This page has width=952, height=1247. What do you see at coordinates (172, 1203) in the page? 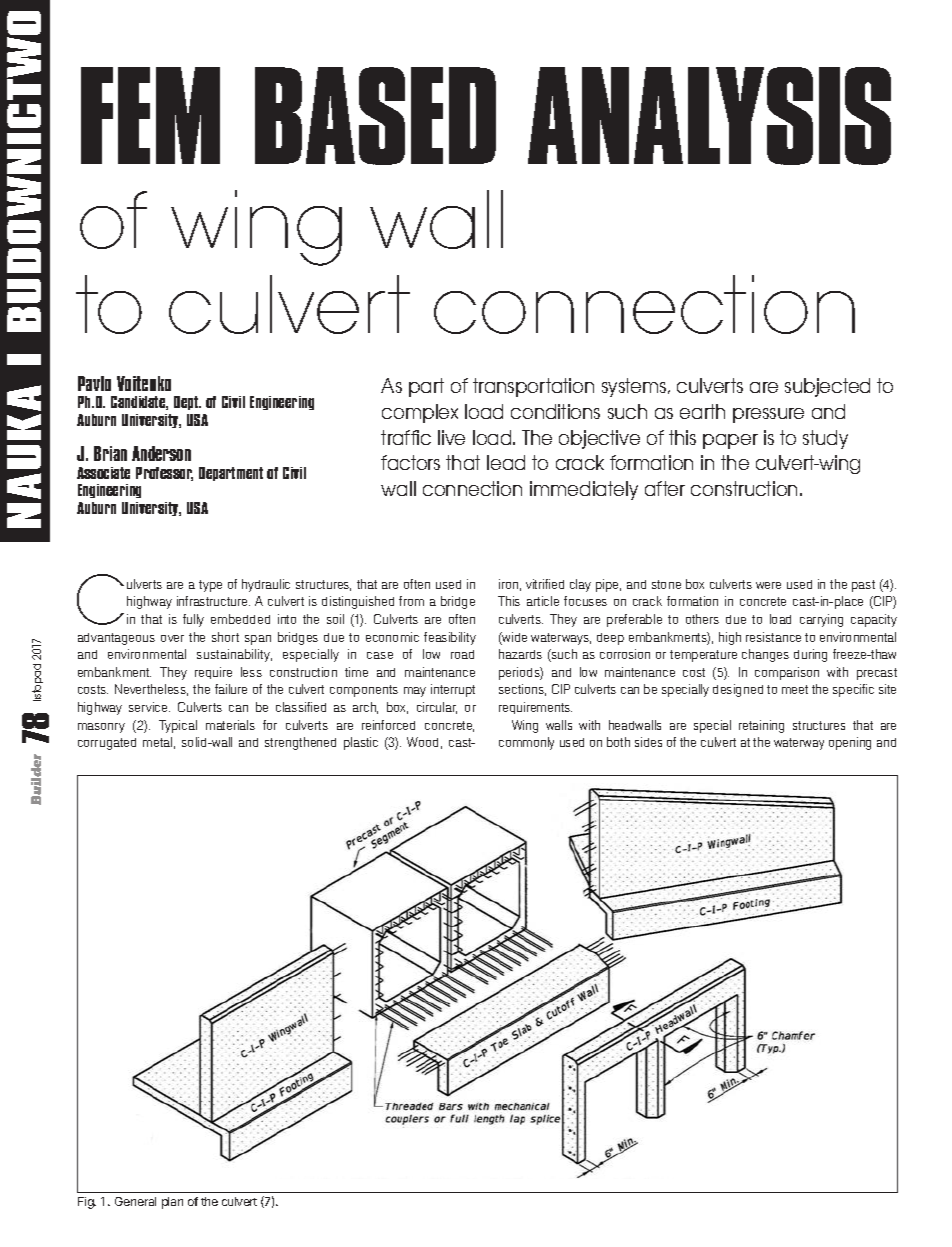
I see `plan` at bounding box center [172, 1203].
